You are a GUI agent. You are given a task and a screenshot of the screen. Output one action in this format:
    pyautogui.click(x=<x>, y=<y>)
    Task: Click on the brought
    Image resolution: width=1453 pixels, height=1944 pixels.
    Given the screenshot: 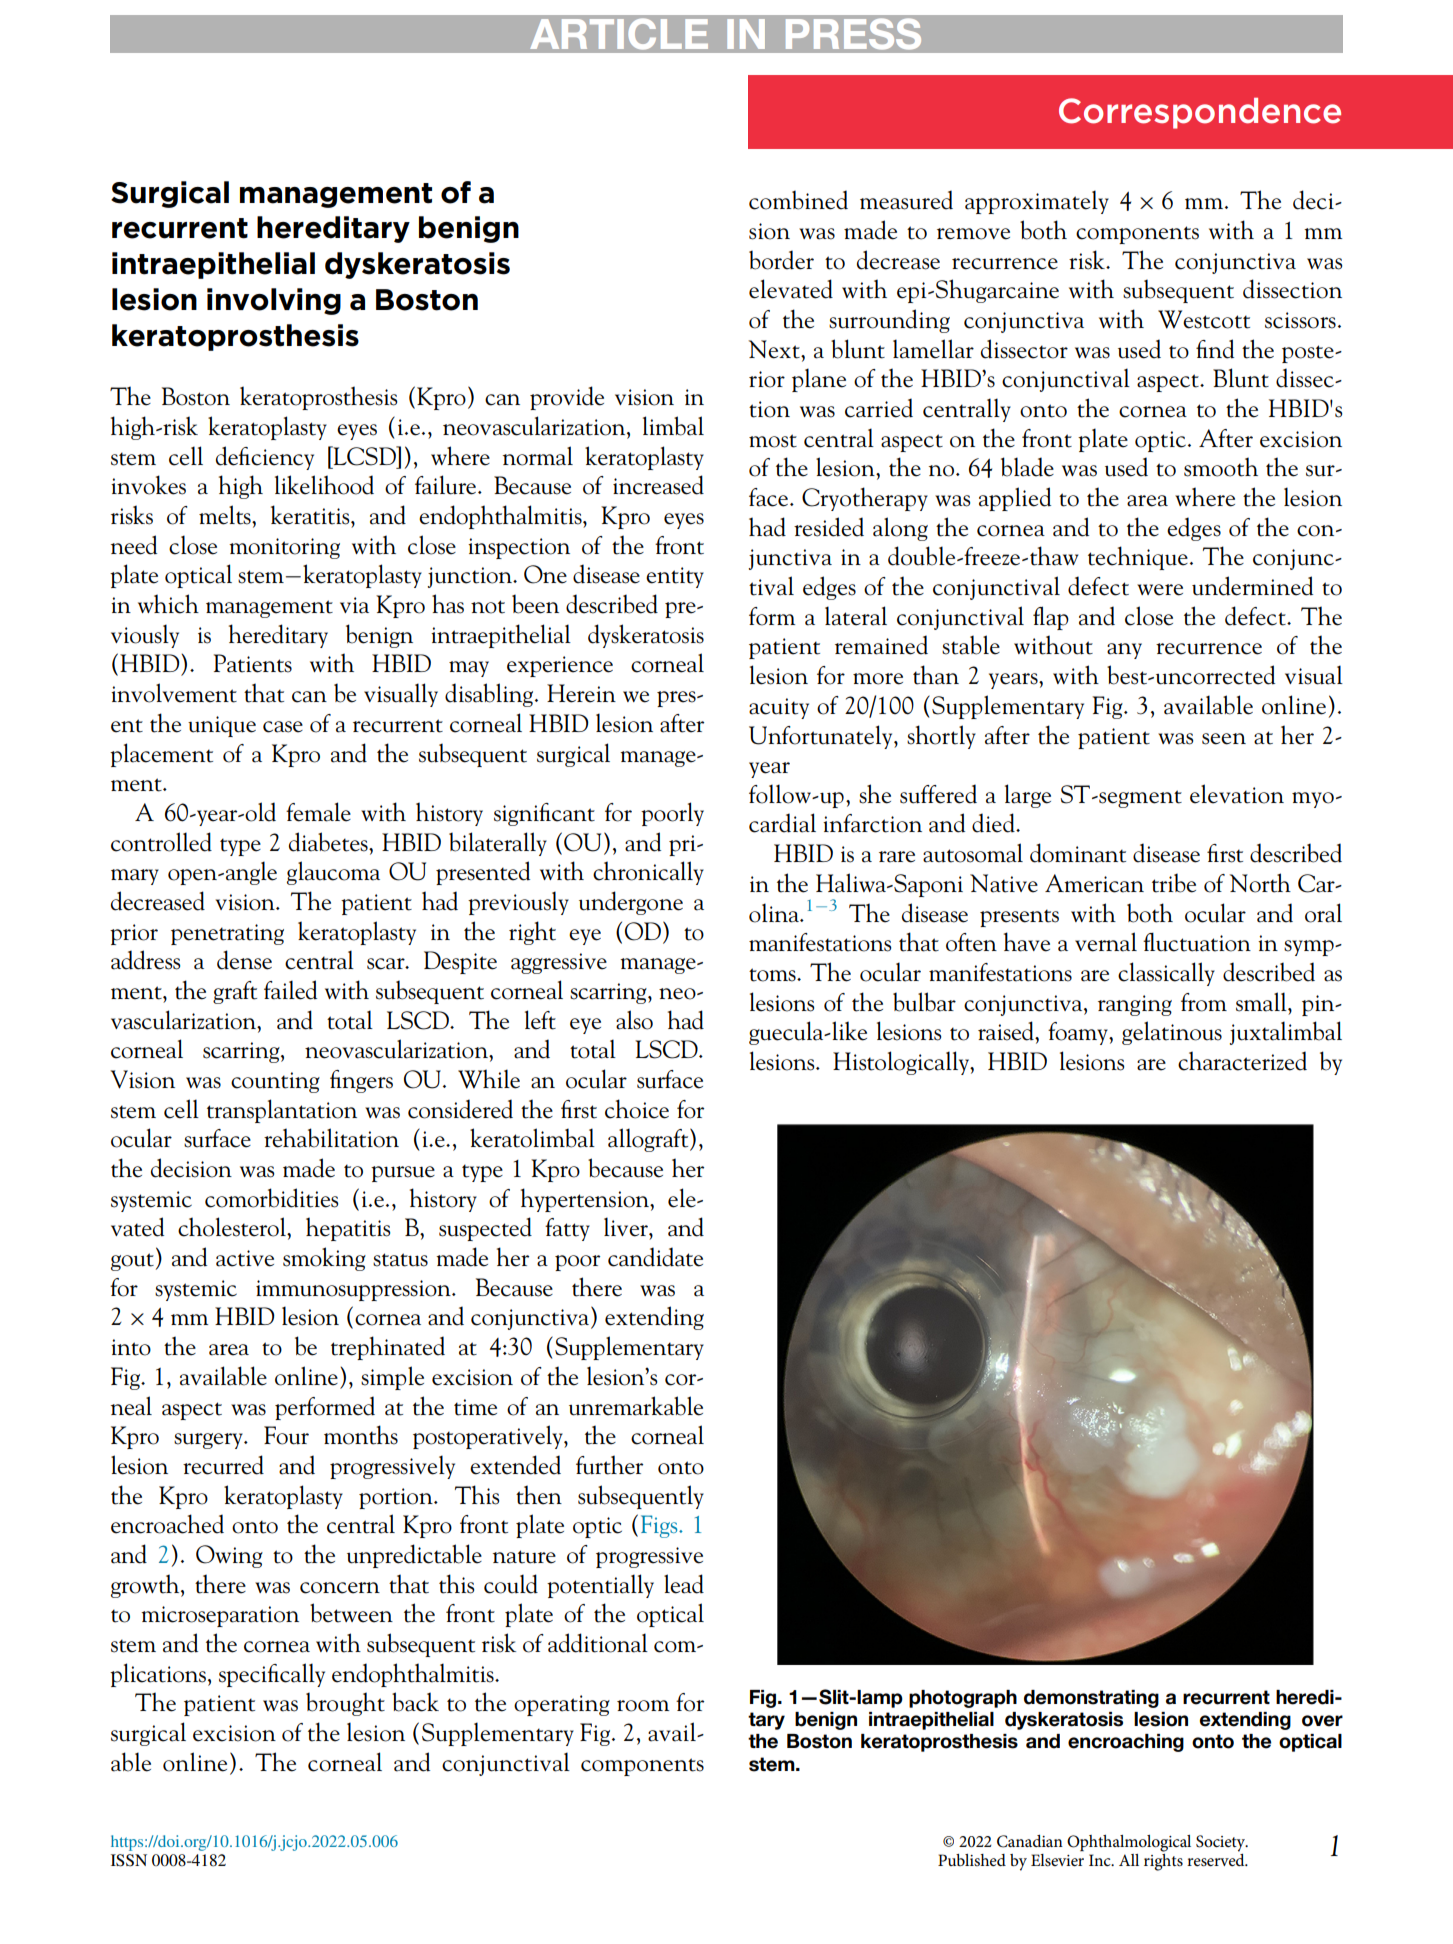 What is the action you would take?
    pyautogui.click(x=345, y=1704)
